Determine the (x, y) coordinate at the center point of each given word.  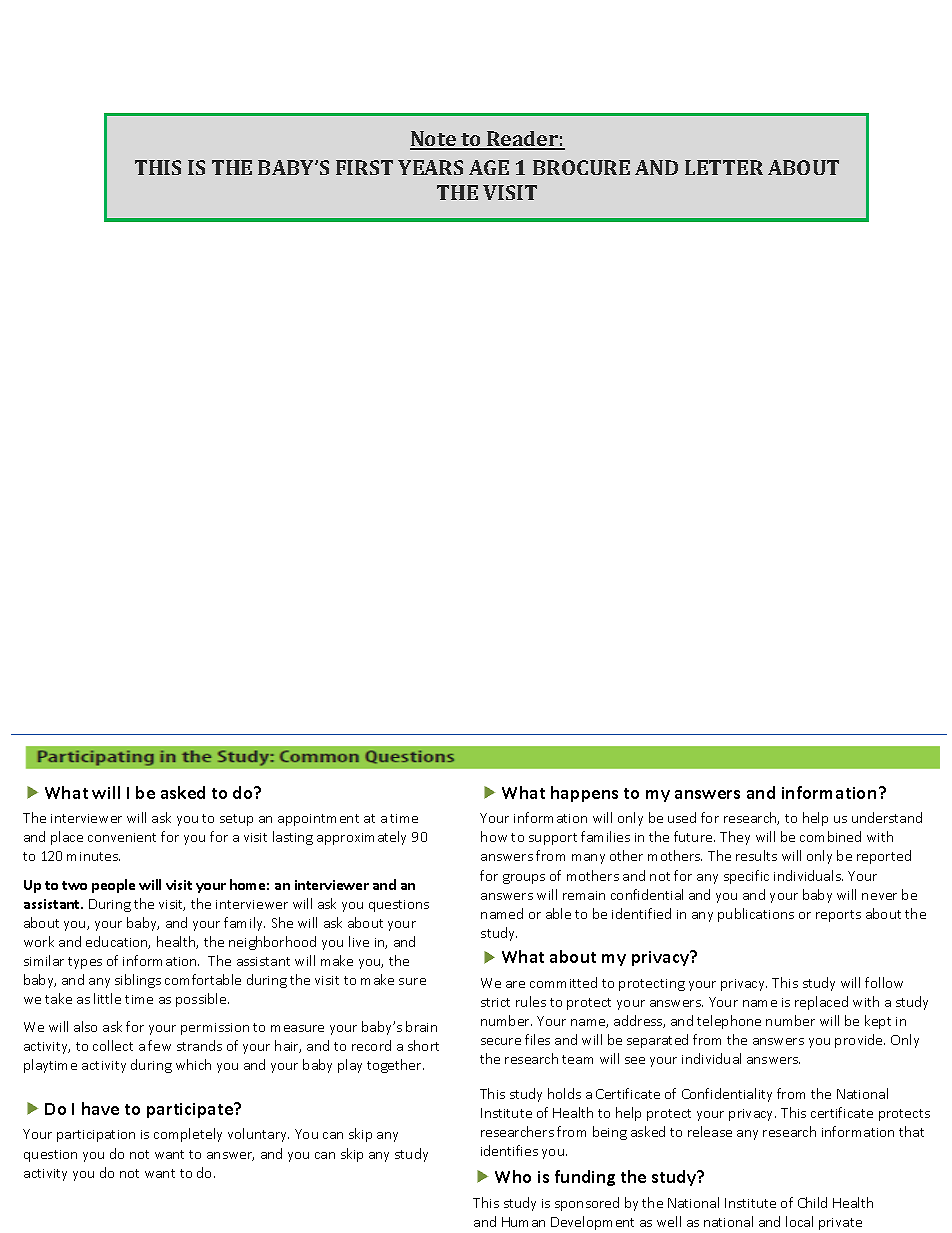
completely (188, 1135)
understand (887, 817)
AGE (489, 167)
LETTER (724, 167)
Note (434, 140)
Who (513, 1176)
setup (236, 820)
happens (584, 794)
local (799, 1221)
